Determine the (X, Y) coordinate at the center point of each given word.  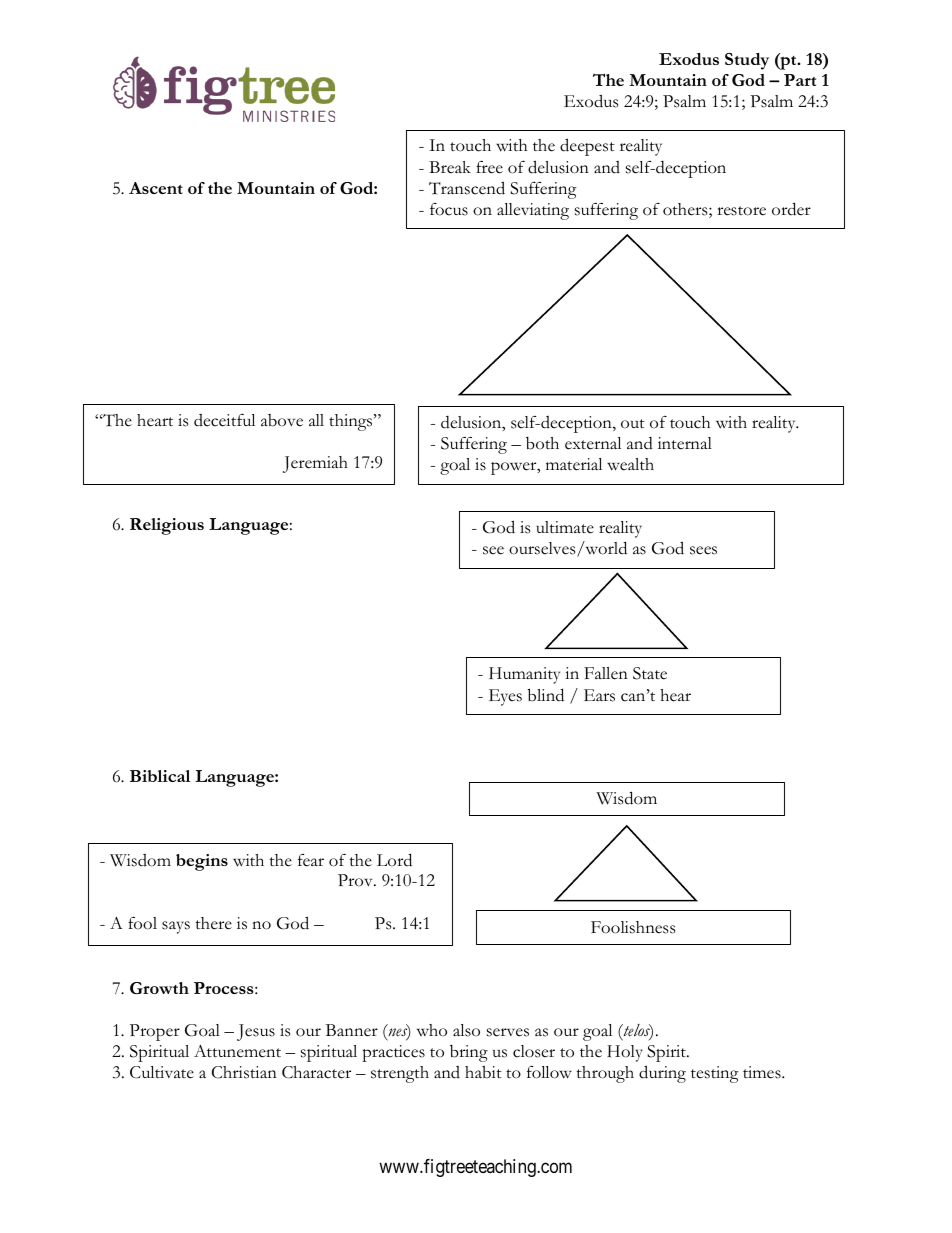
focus (449, 209)
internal (685, 443)
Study (747, 61)
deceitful (224, 420)
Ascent (156, 188)
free (489, 167)
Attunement (237, 1051)
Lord (394, 860)
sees (703, 550)
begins (202, 862)
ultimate (565, 527)
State (650, 673)
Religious (167, 526)
